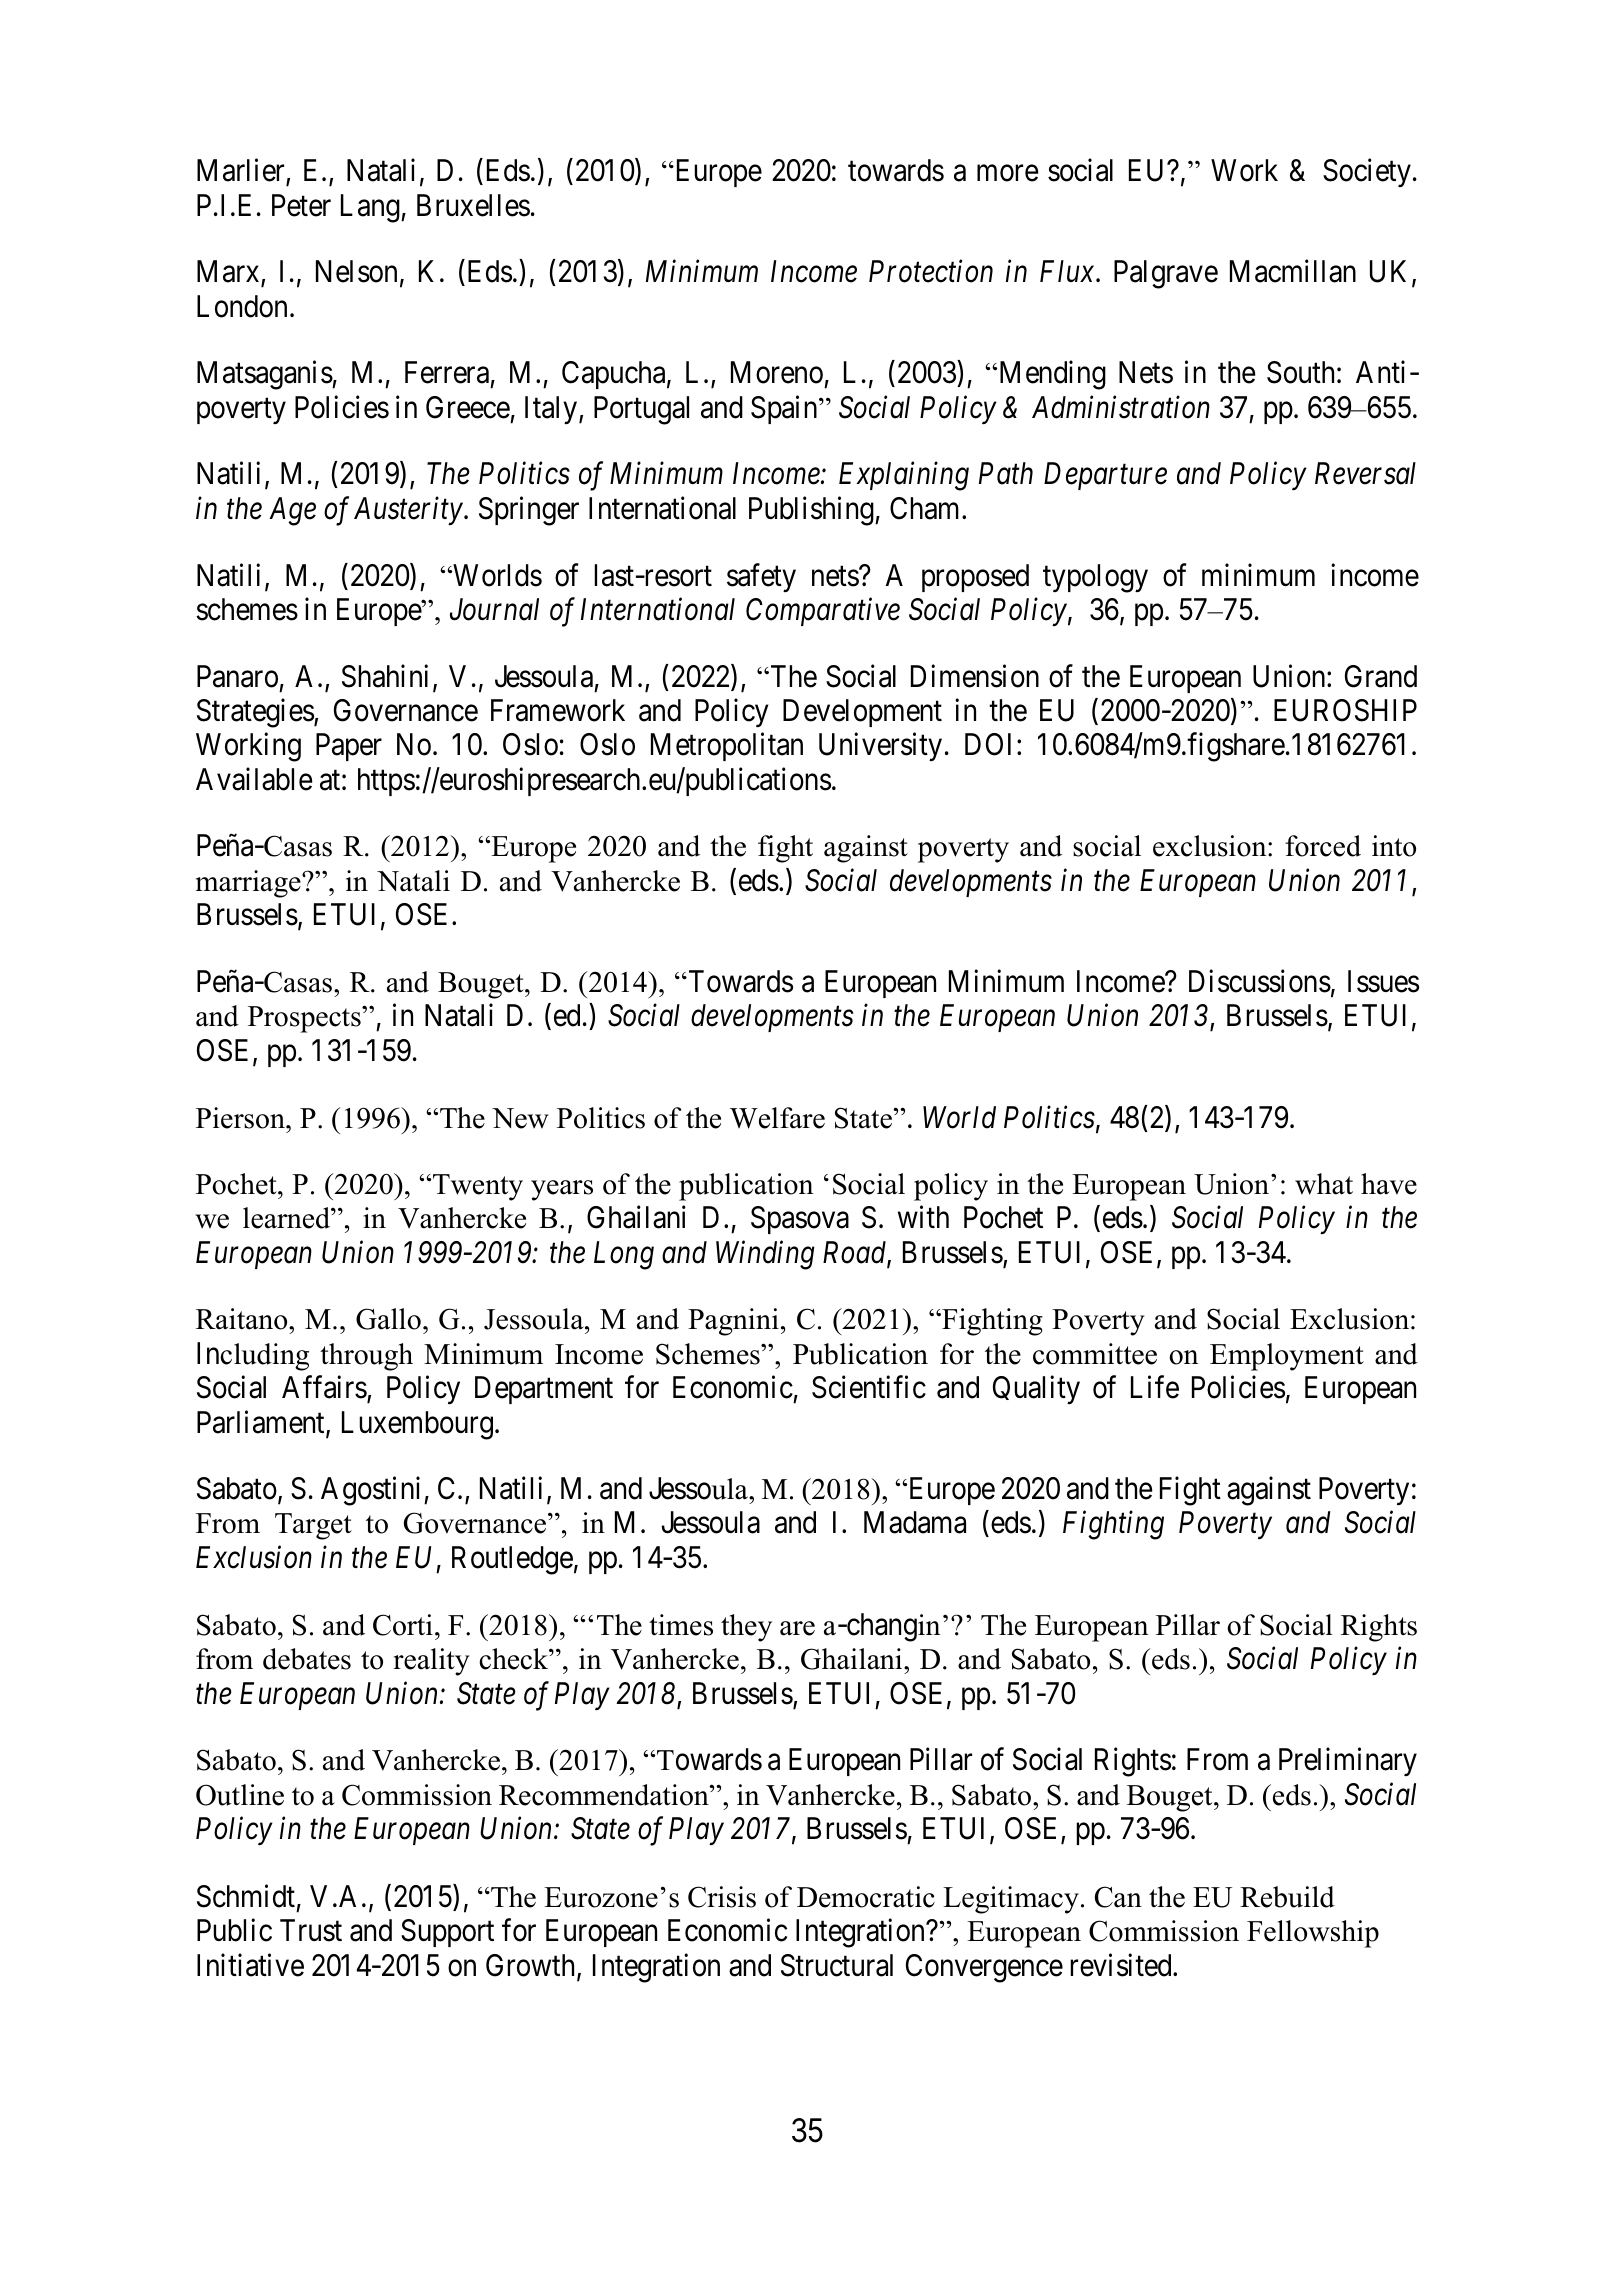  I want to click on Scientific, so click(869, 1387).
